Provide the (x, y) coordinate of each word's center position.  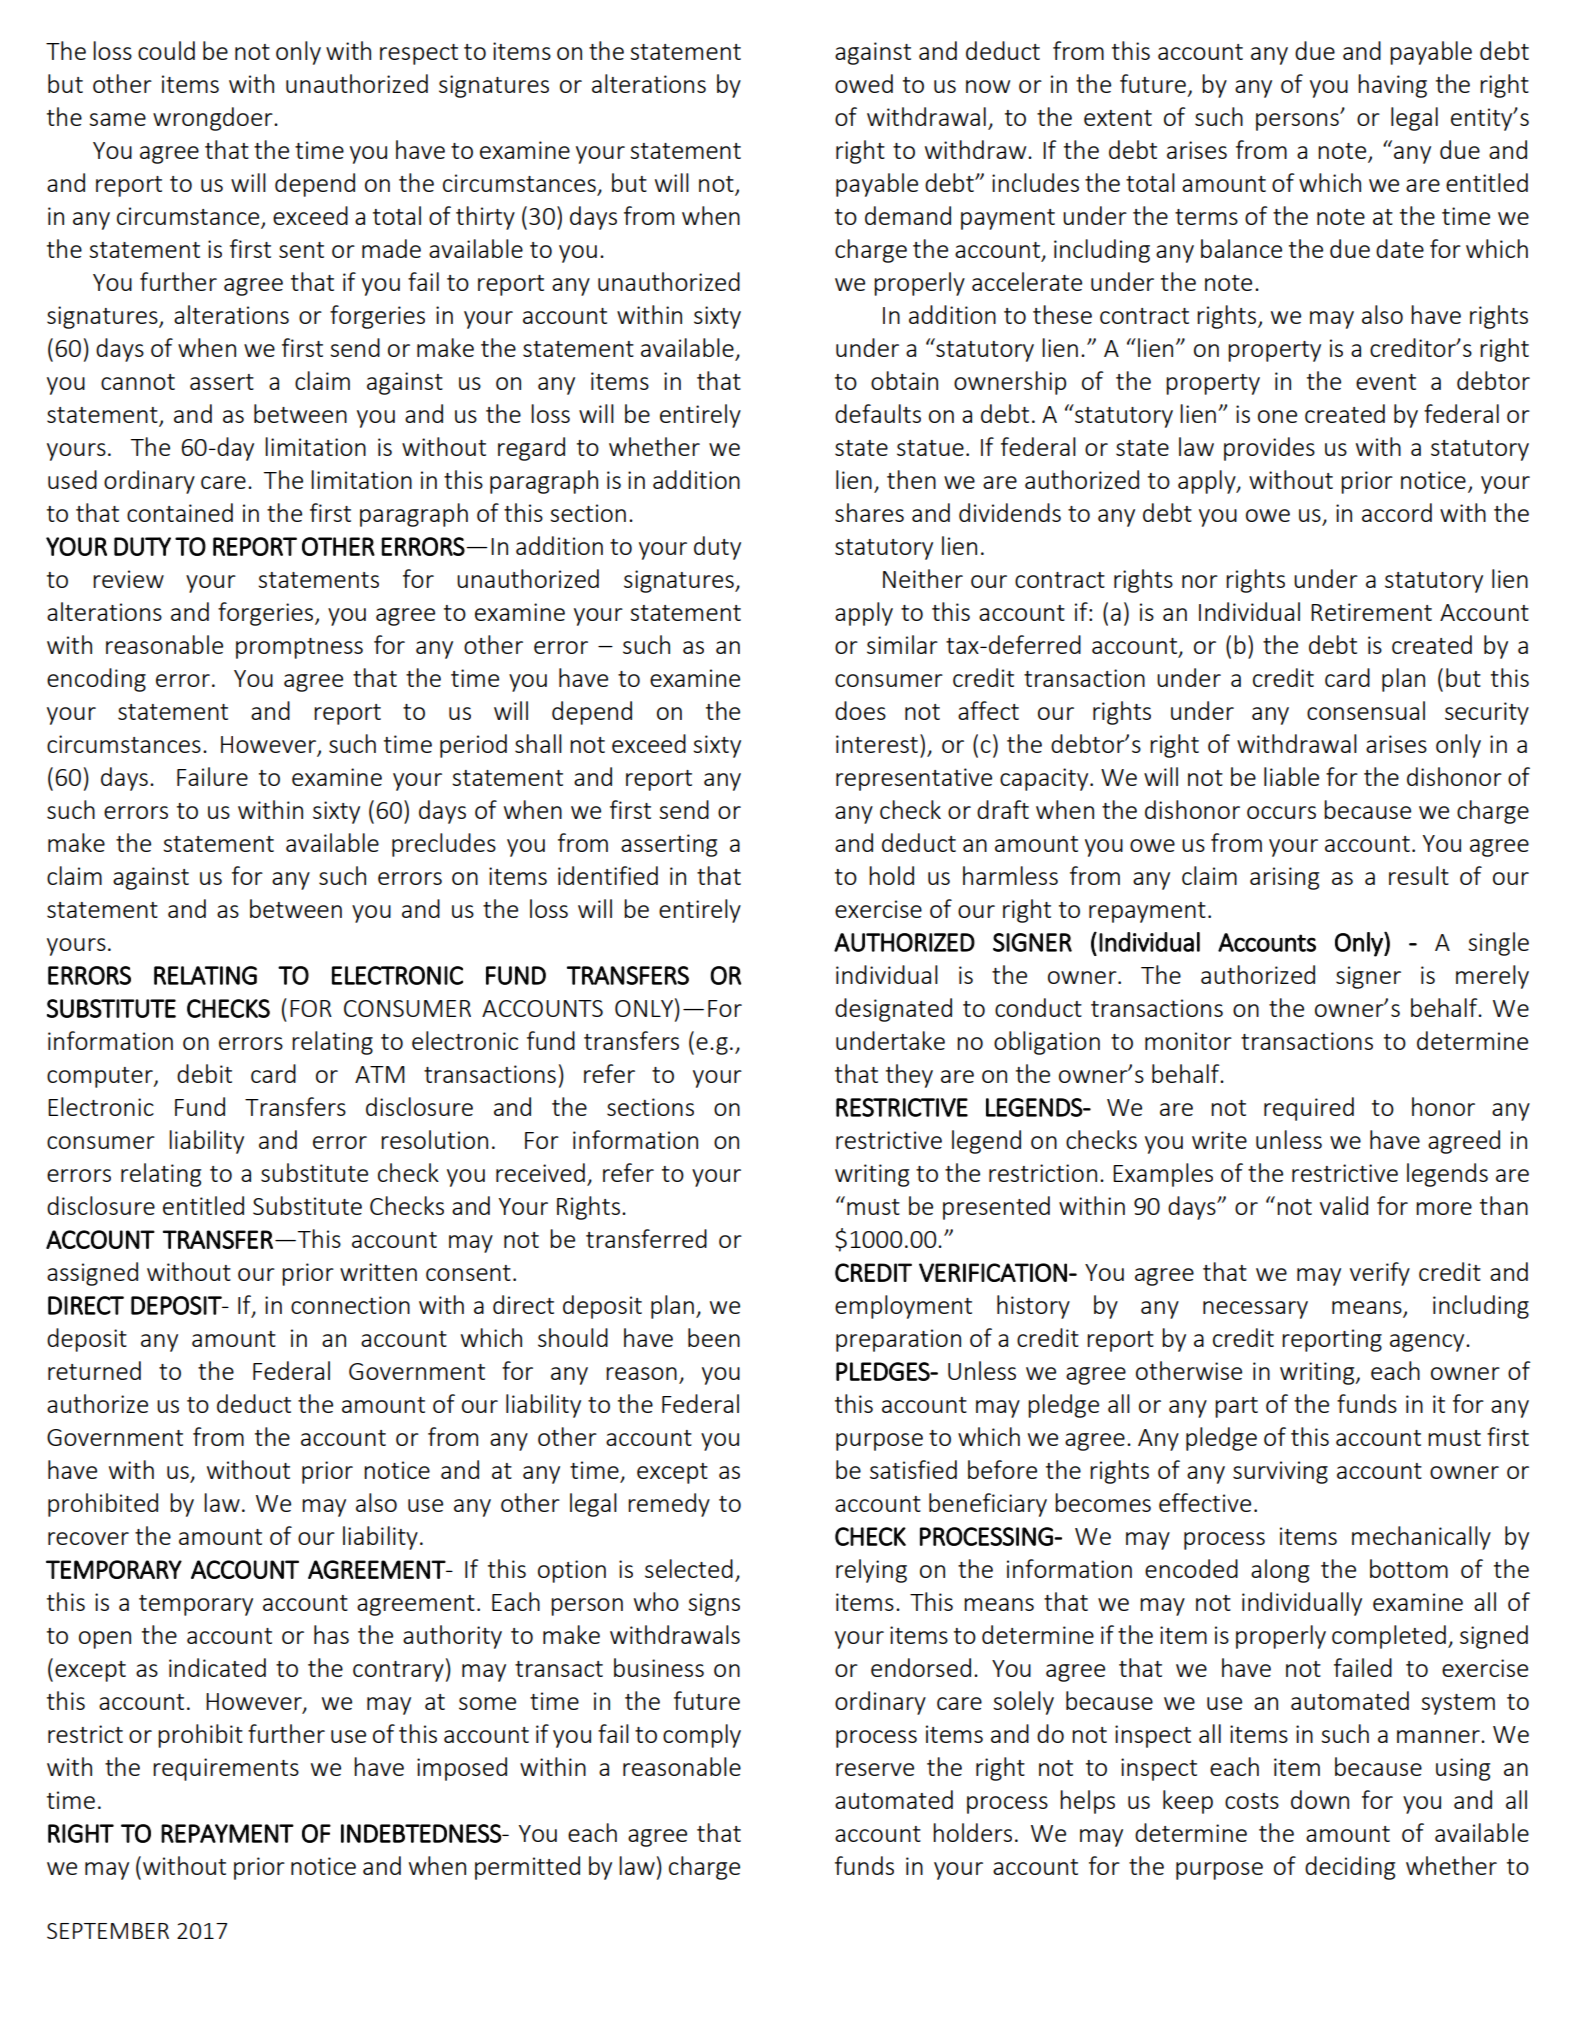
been (714, 1337)
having (1392, 86)
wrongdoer (214, 119)
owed (864, 83)
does (860, 710)
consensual (1366, 710)
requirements (226, 1769)
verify (1380, 1274)
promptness (299, 648)
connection (350, 1305)
